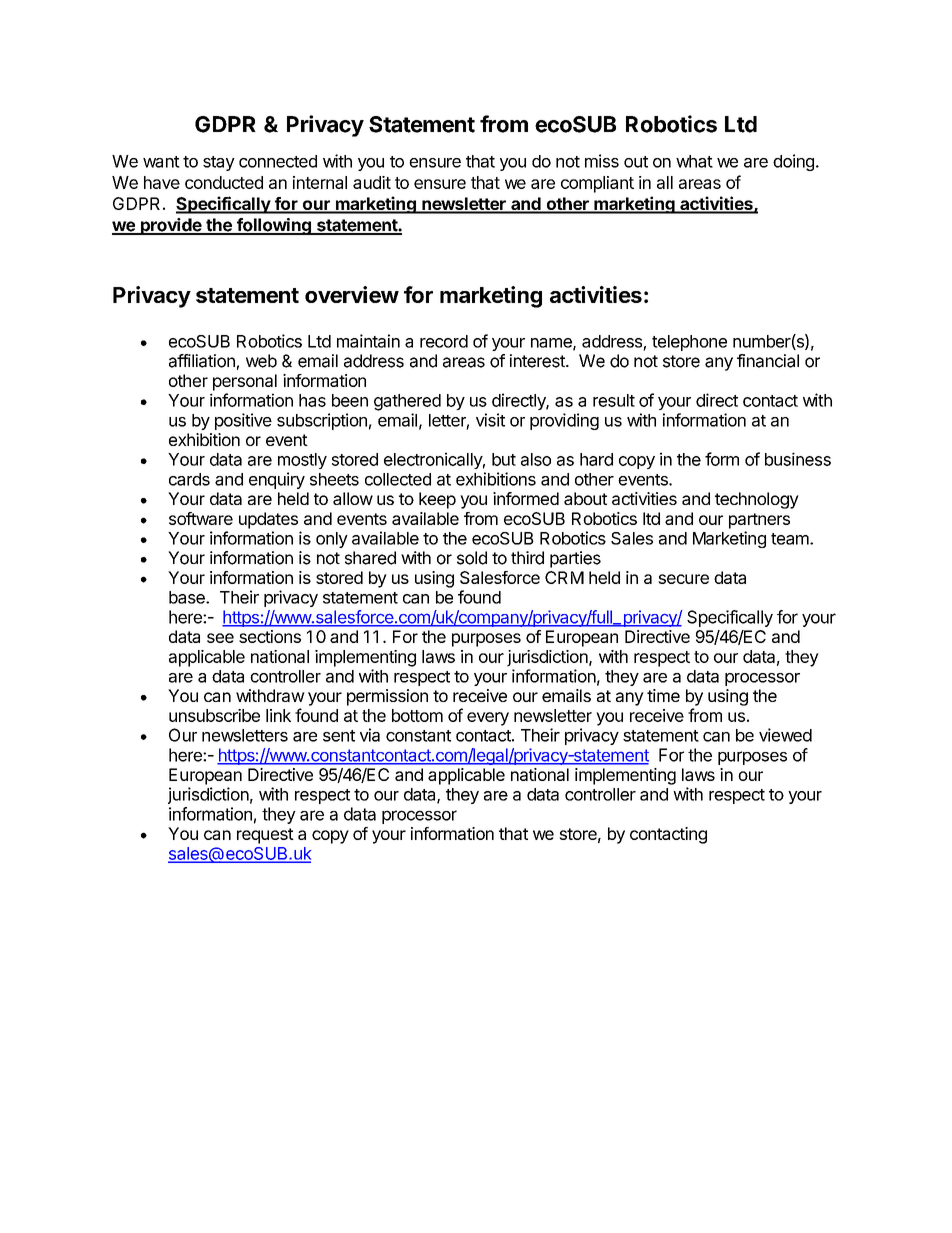 The width and height of the image is (952, 1233). Describe the element at coordinates (757, 500) in the image. I see `technology` at that location.
